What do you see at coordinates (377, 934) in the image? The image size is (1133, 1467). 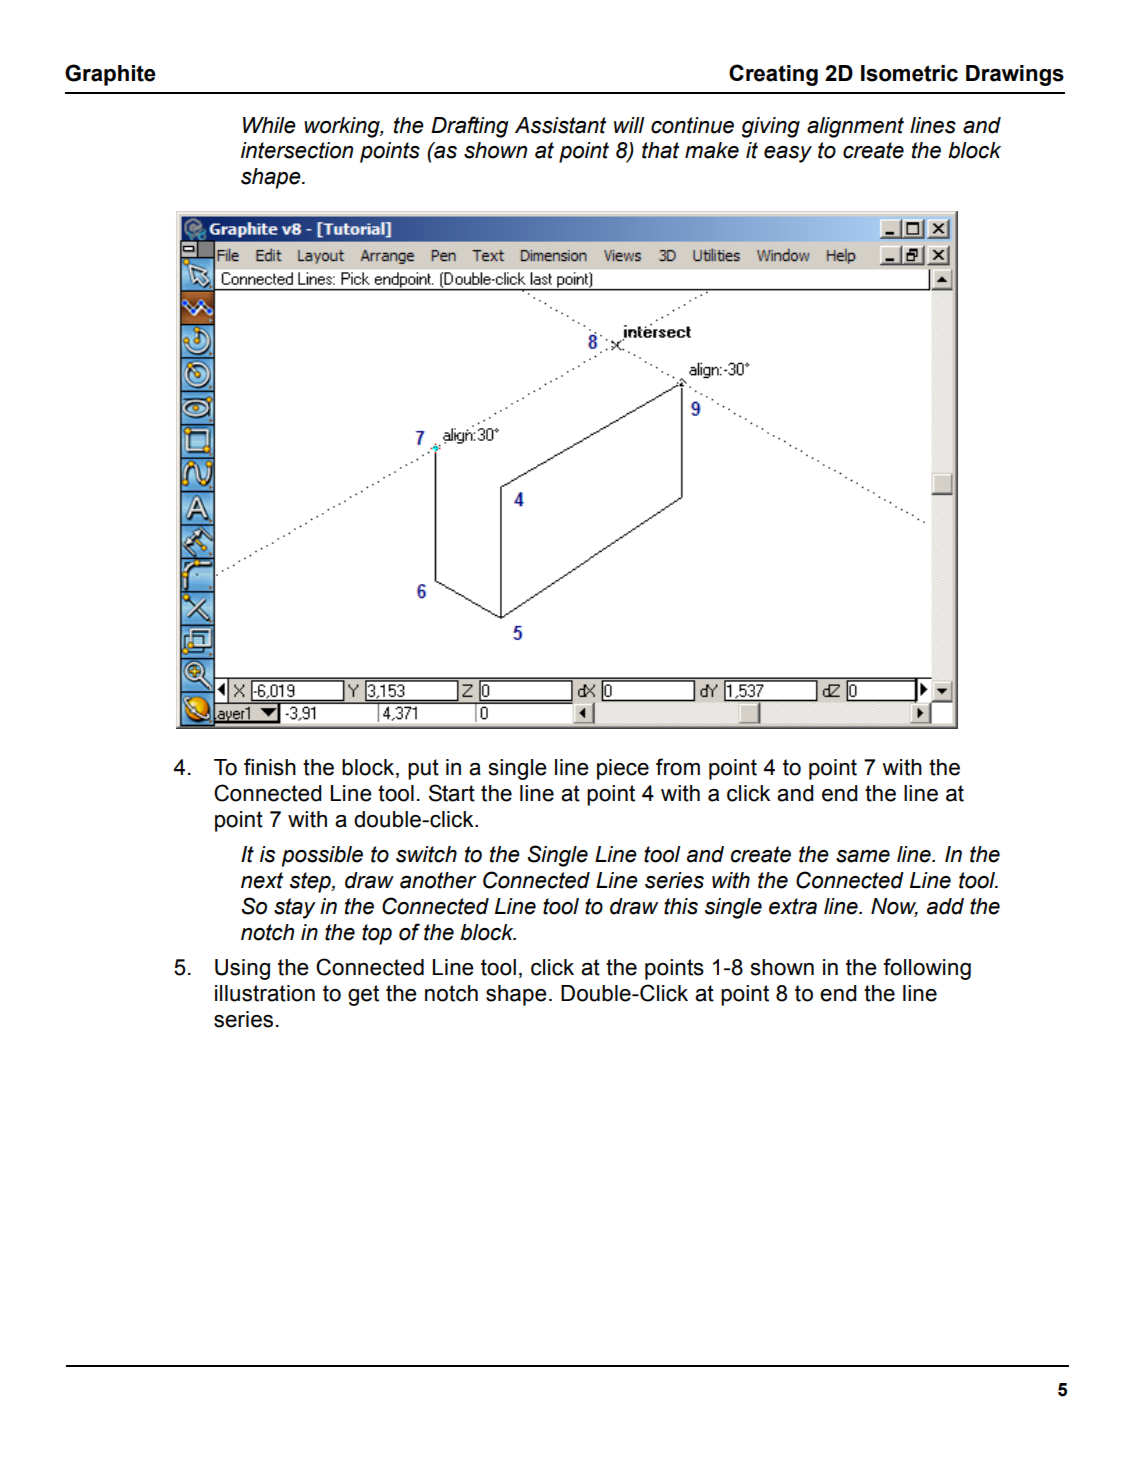 I see `top` at bounding box center [377, 934].
